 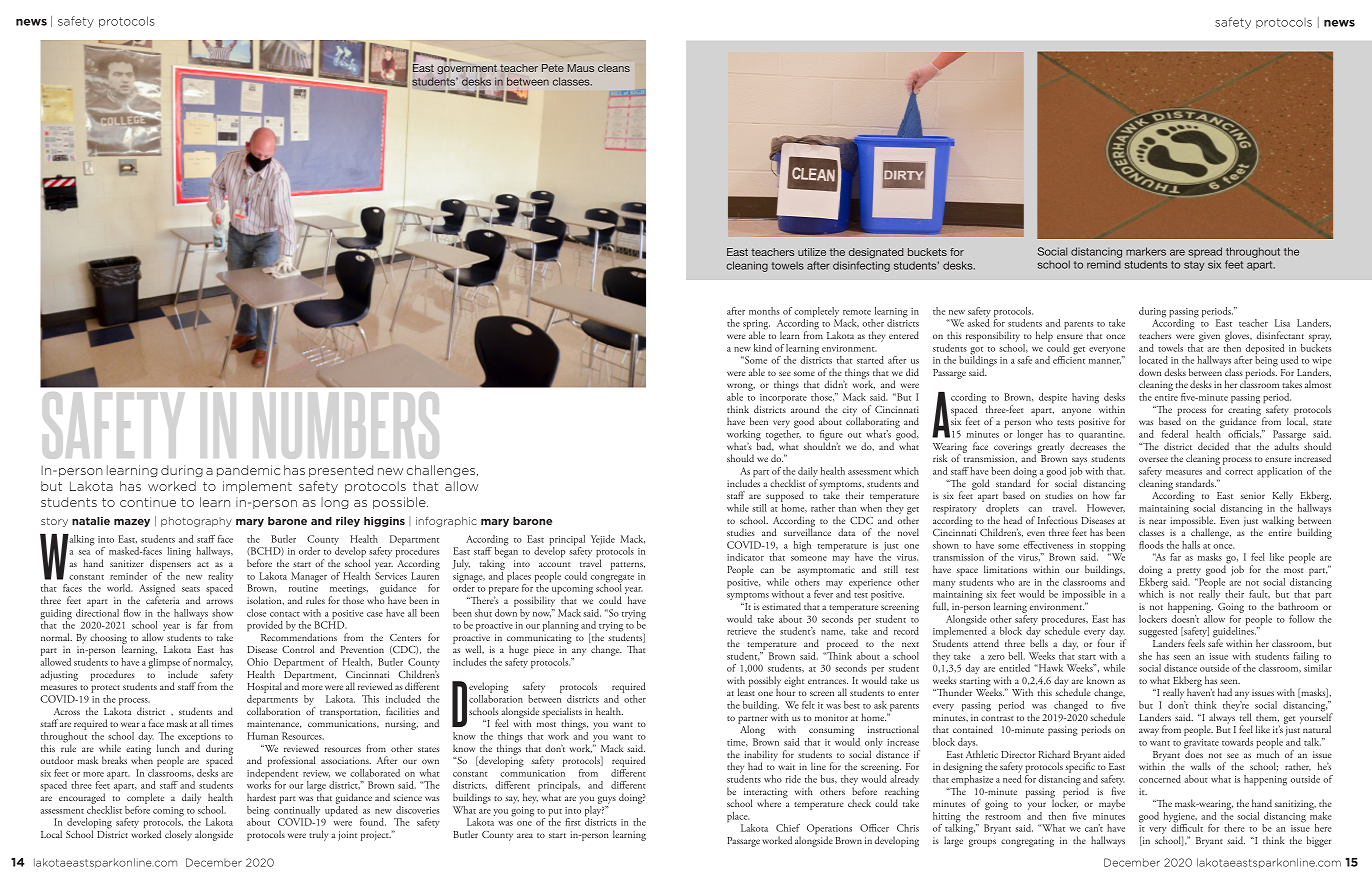 What do you see at coordinates (248, 471) in the screenshot?
I see `pandemic` at bounding box center [248, 471].
